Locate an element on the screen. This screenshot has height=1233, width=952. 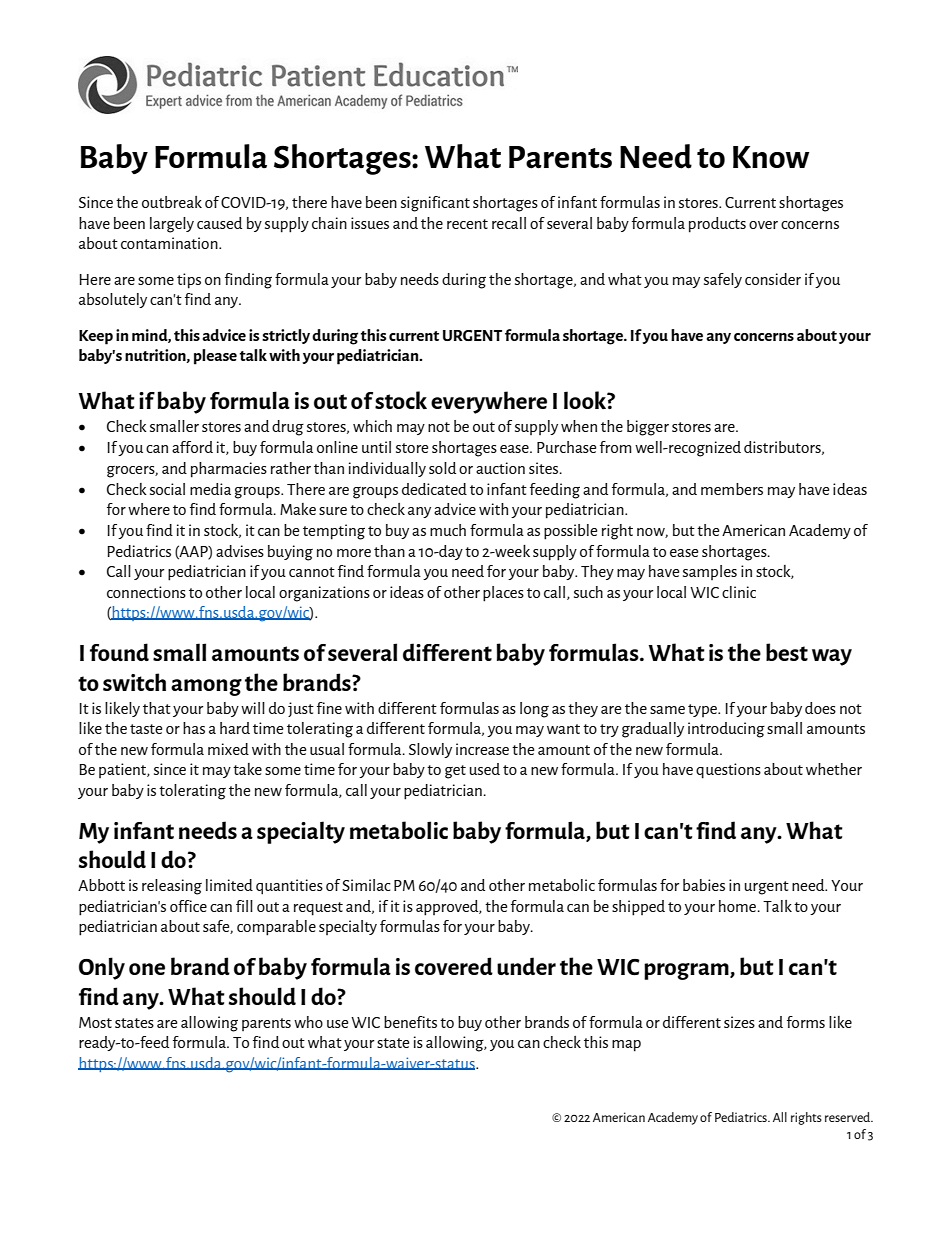
best is located at coordinates (787, 652).
